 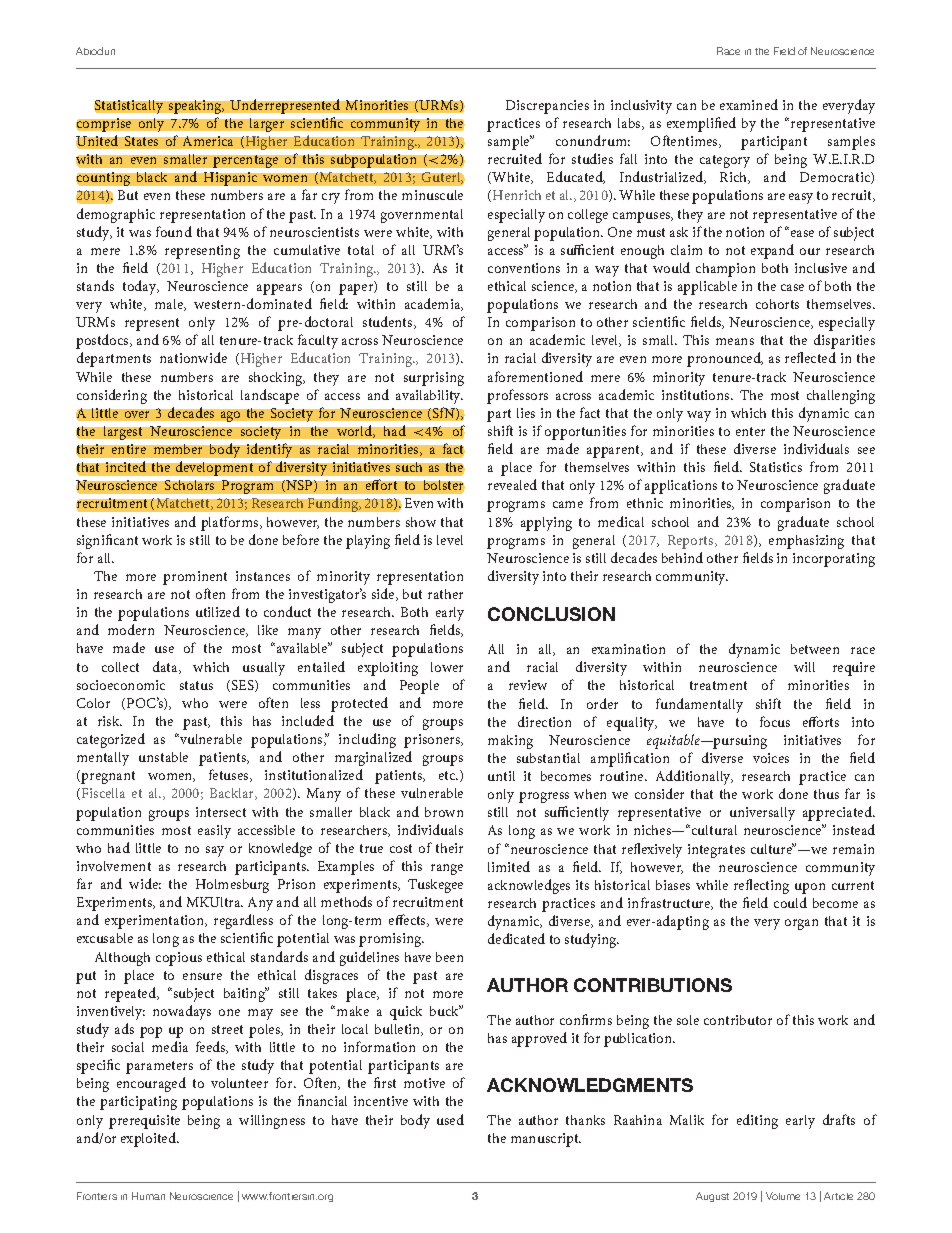 What do you see at coordinates (450, 1119) in the screenshot?
I see `used` at bounding box center [450, 1119].
